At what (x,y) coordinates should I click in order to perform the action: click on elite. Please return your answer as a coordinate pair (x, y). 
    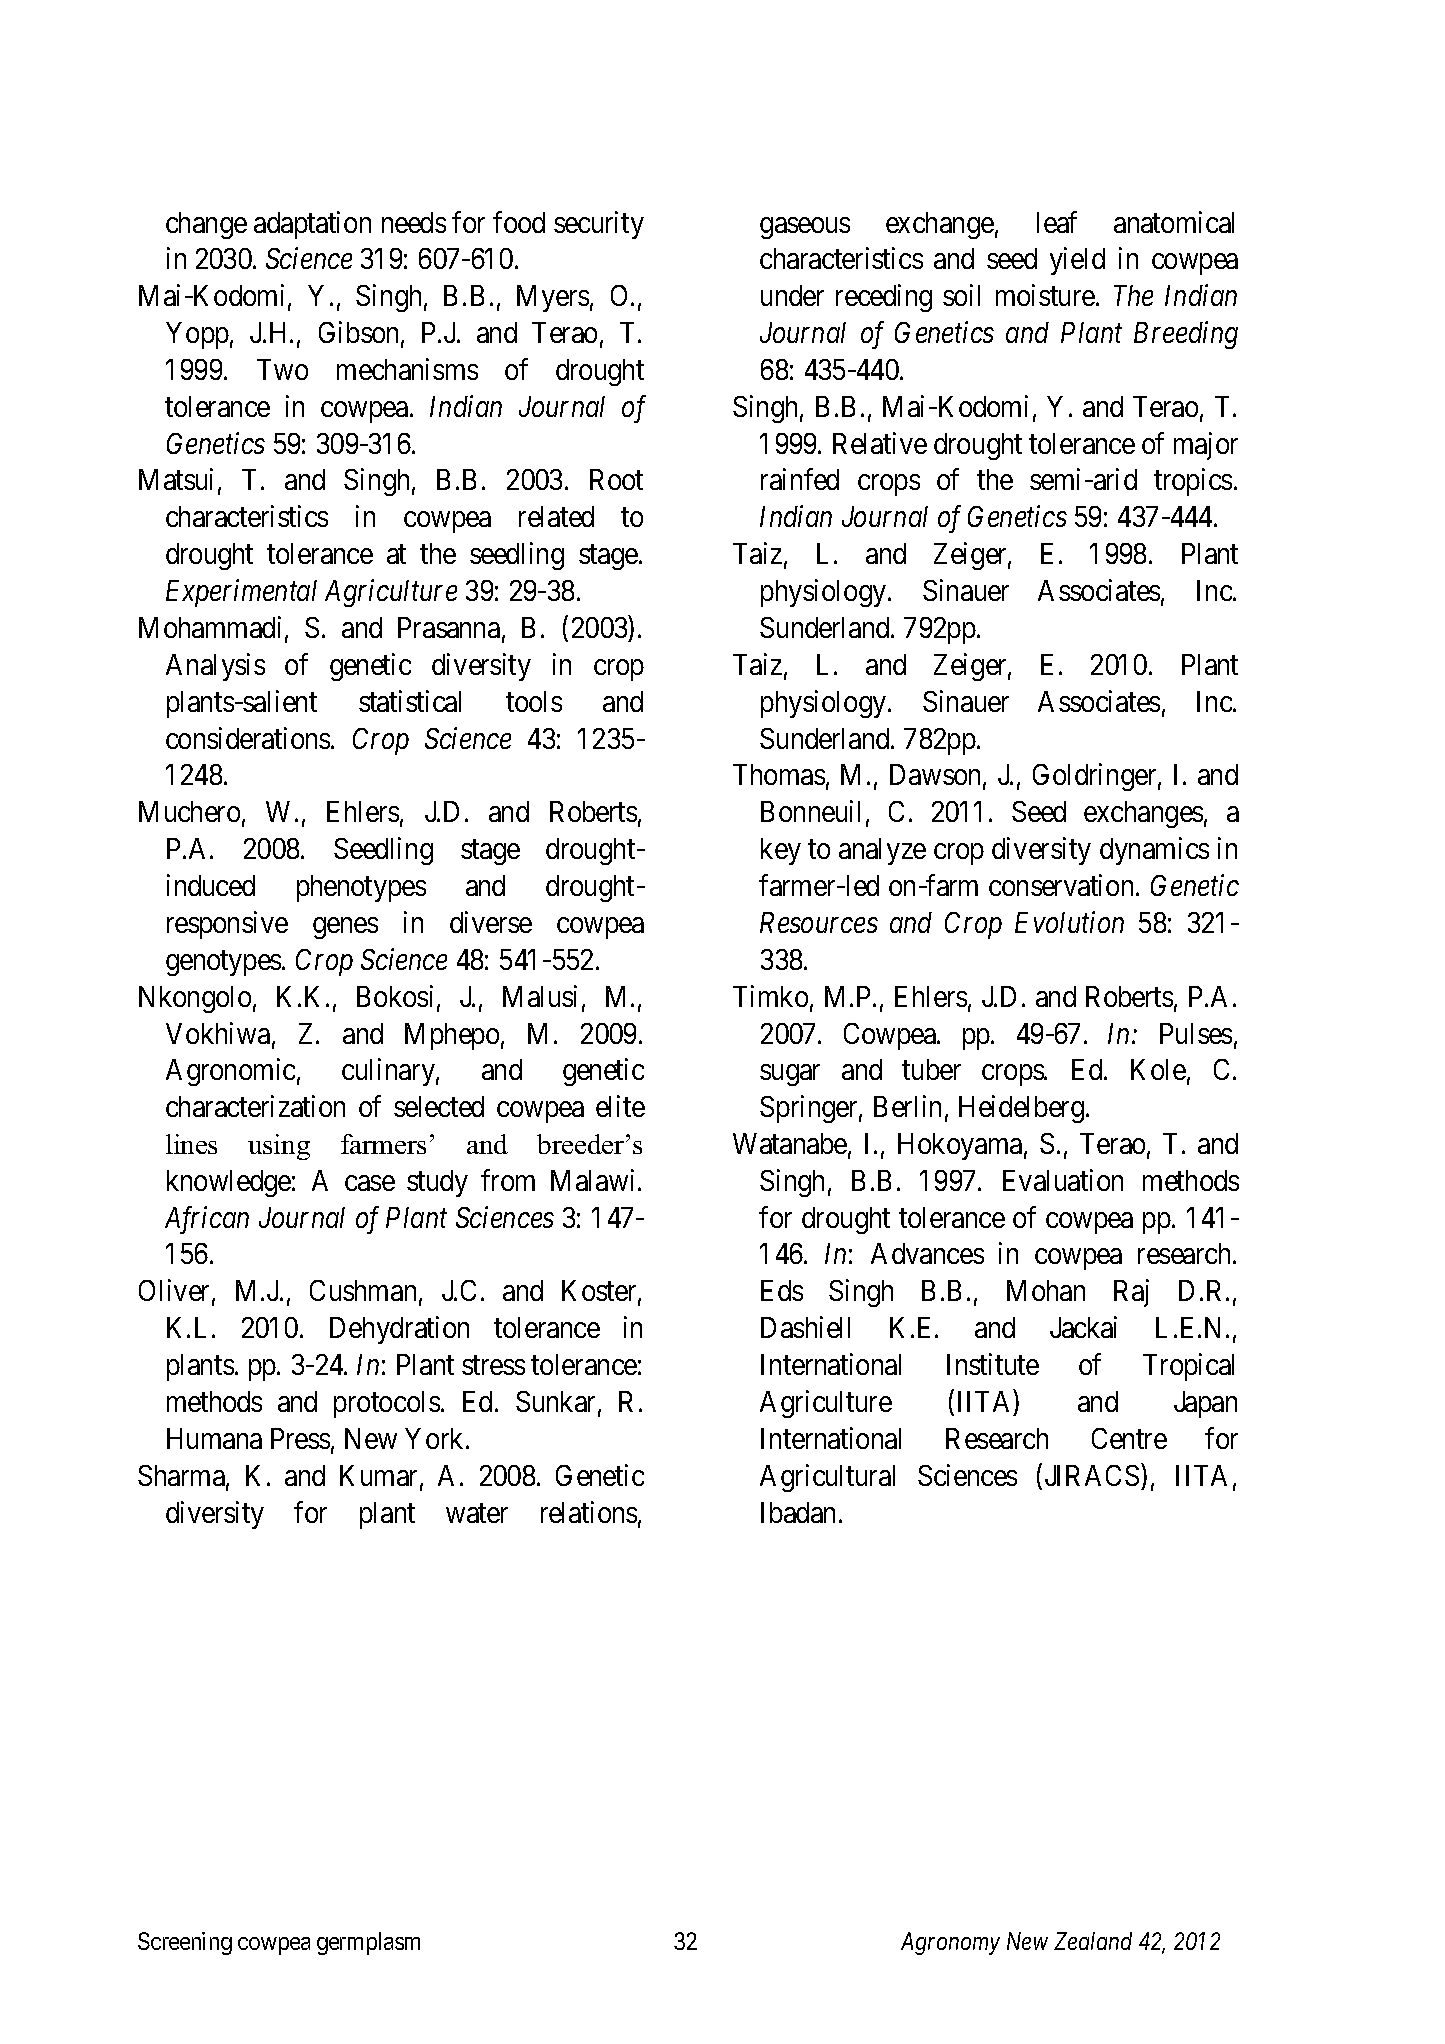
    Looking at the image, I should click on (620, 1106).
